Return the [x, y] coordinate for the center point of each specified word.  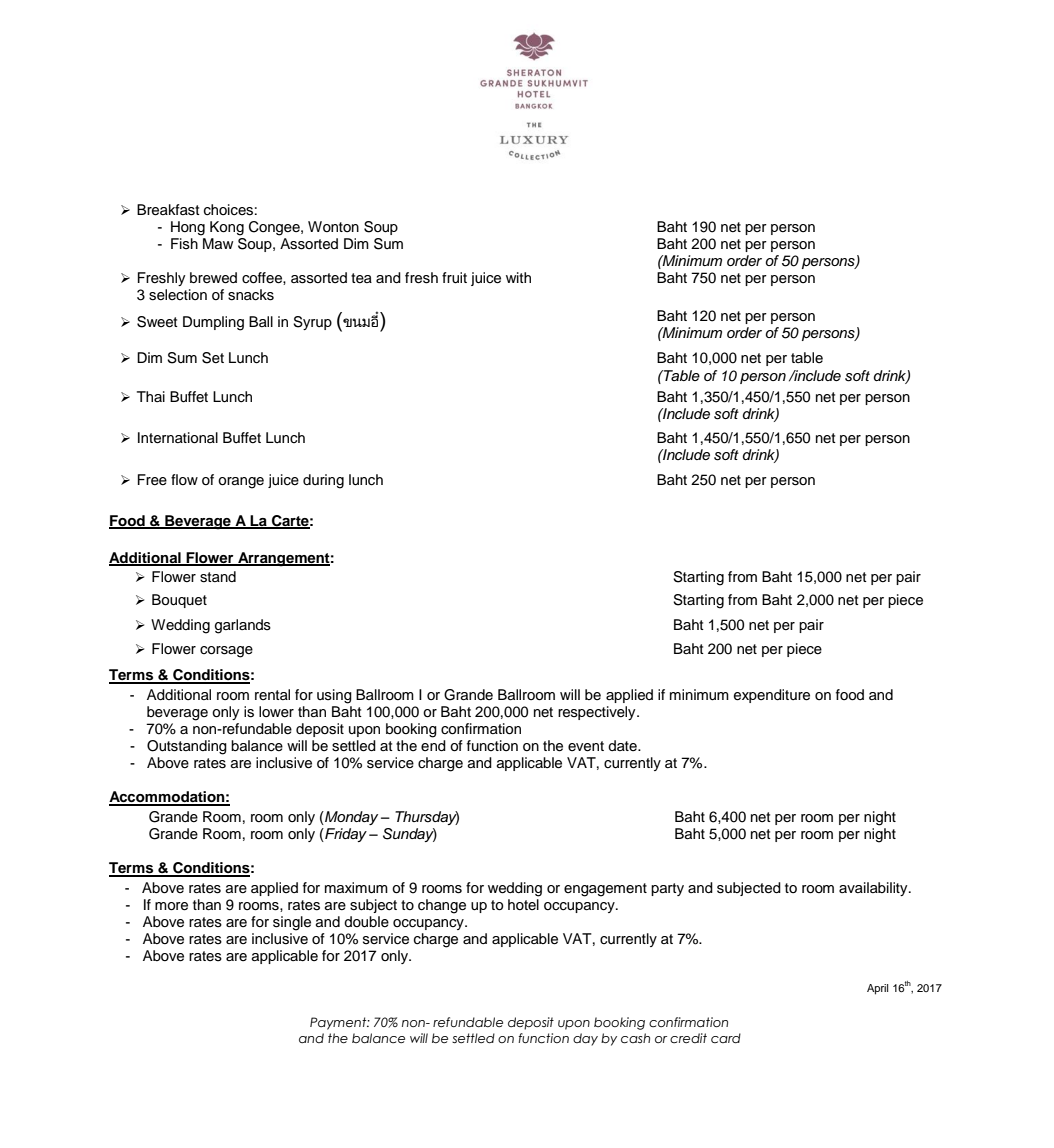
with [518, 277]
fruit [454, 278]
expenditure [772, 696]
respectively [598, 713]
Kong [227, 228]
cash [635, 1038]
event [586, 746]
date [623, 745]
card [726, 1038]
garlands [243, 626]
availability [874, 889]
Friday [345, 835]
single [292, 923]
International [178, 438]
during [323, 481]
